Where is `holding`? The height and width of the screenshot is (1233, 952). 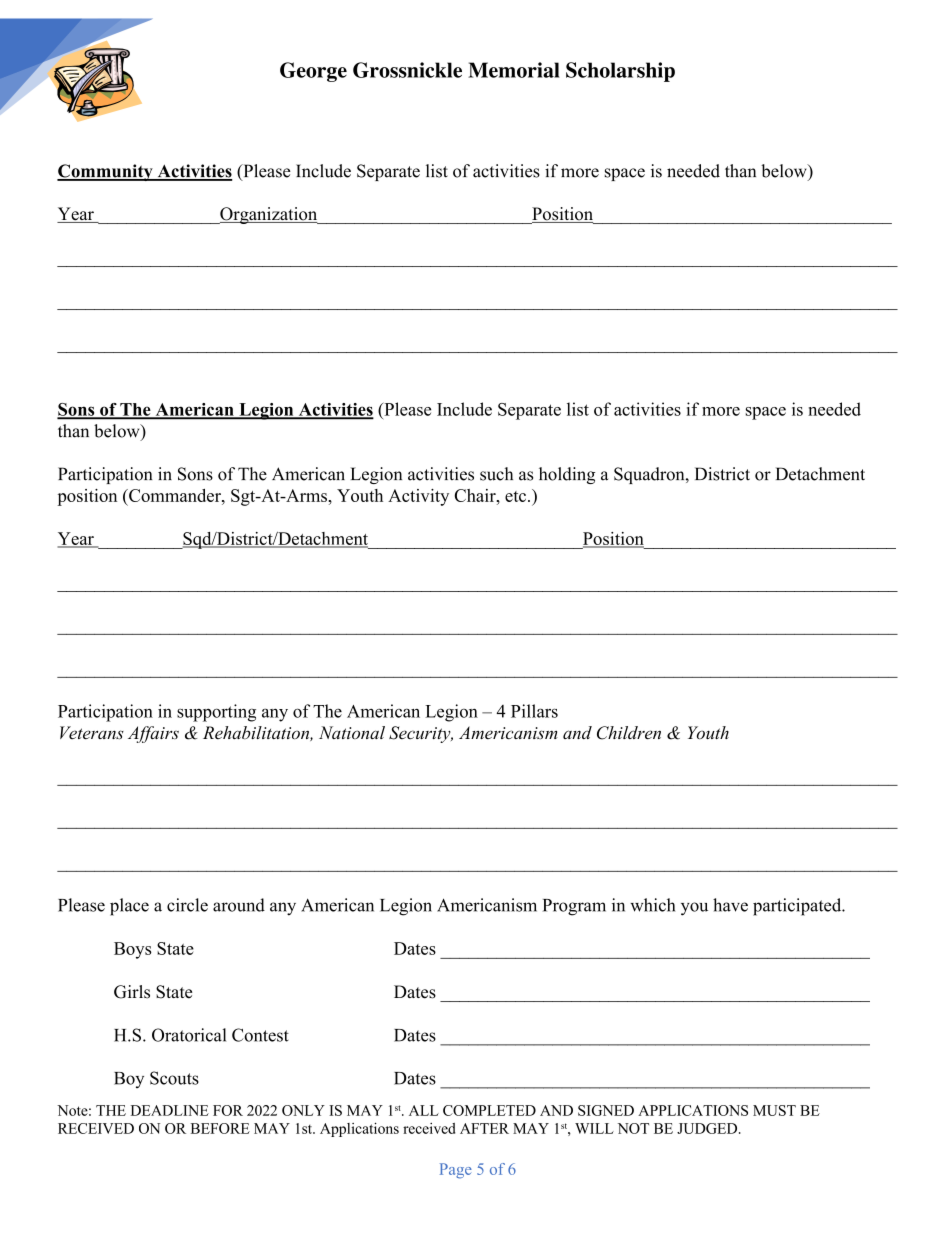 holding is located at coordinates (567, 475).
